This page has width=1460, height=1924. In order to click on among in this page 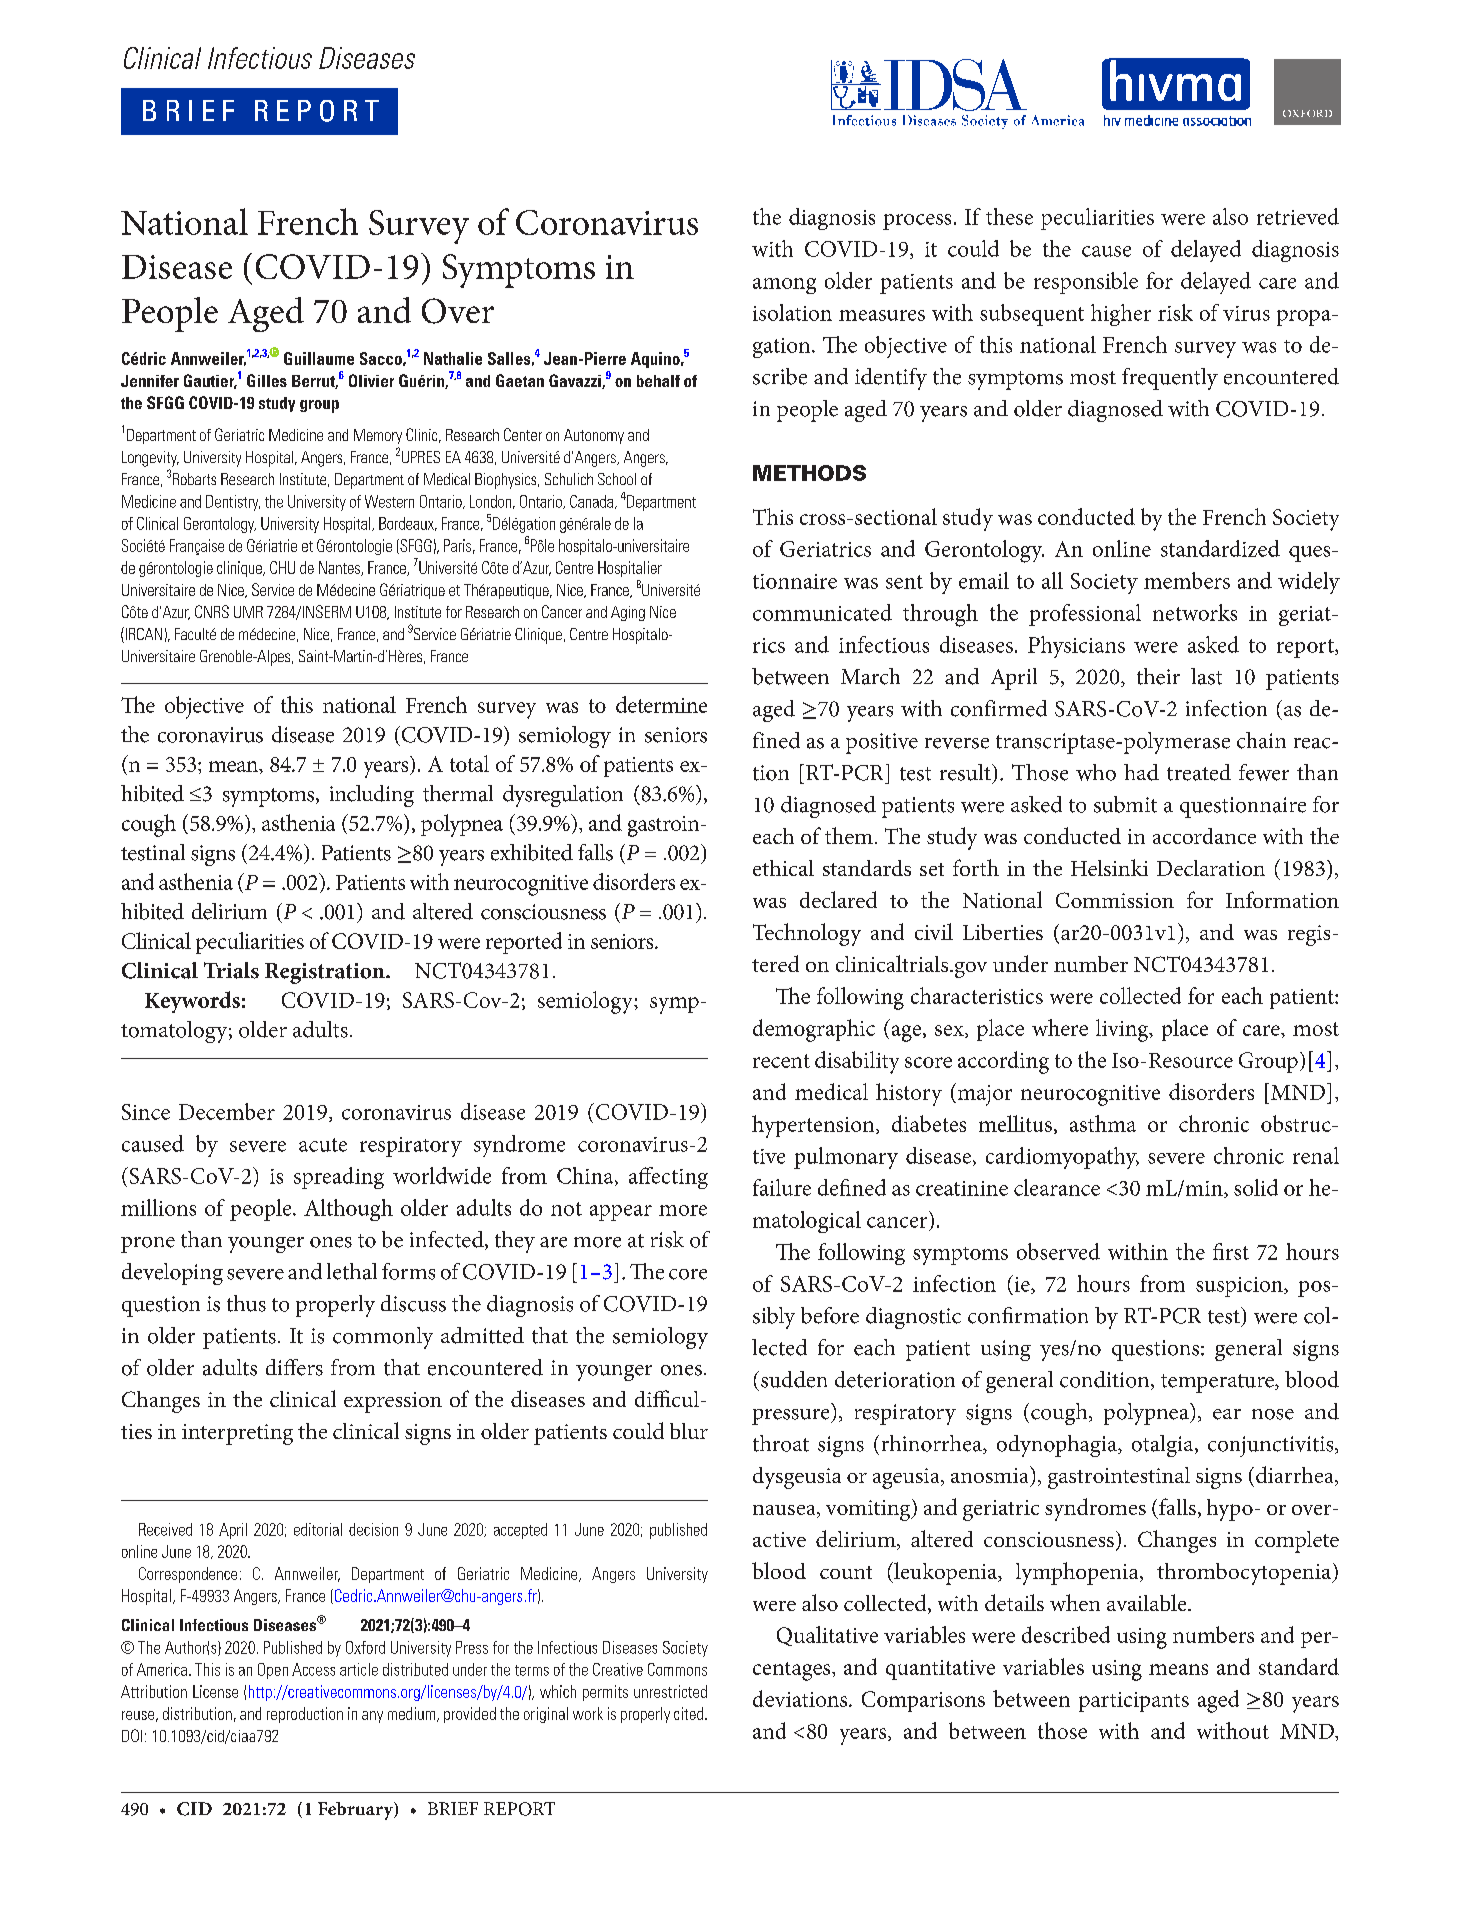, I will do `click(784, 286)`.
